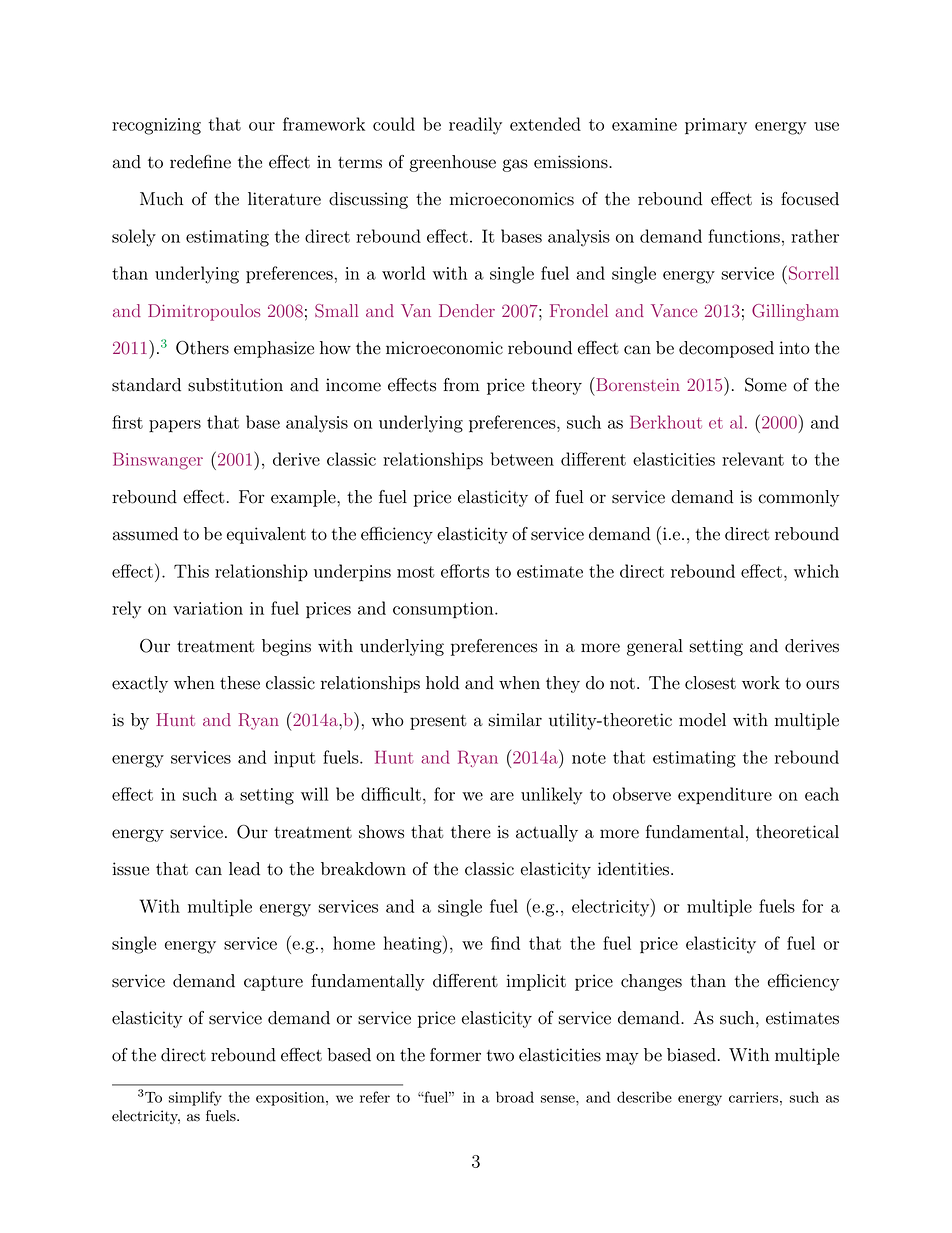  What do you see at coordinates (235, 385) in the screenshot?
I see `substitution` at bounding box center [235, 385].
